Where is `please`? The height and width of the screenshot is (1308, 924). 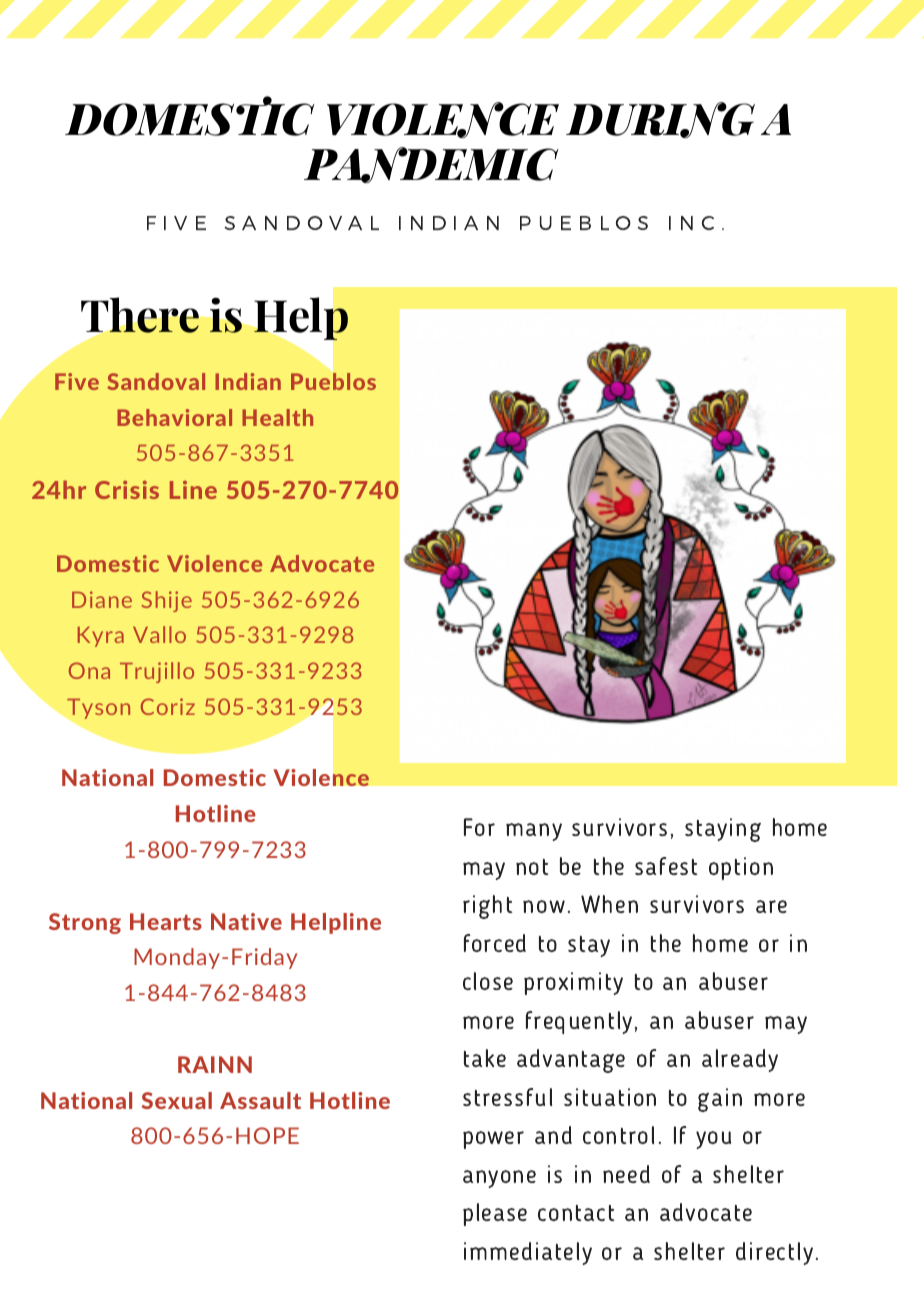
please is located at coordinates (495, 1214).
